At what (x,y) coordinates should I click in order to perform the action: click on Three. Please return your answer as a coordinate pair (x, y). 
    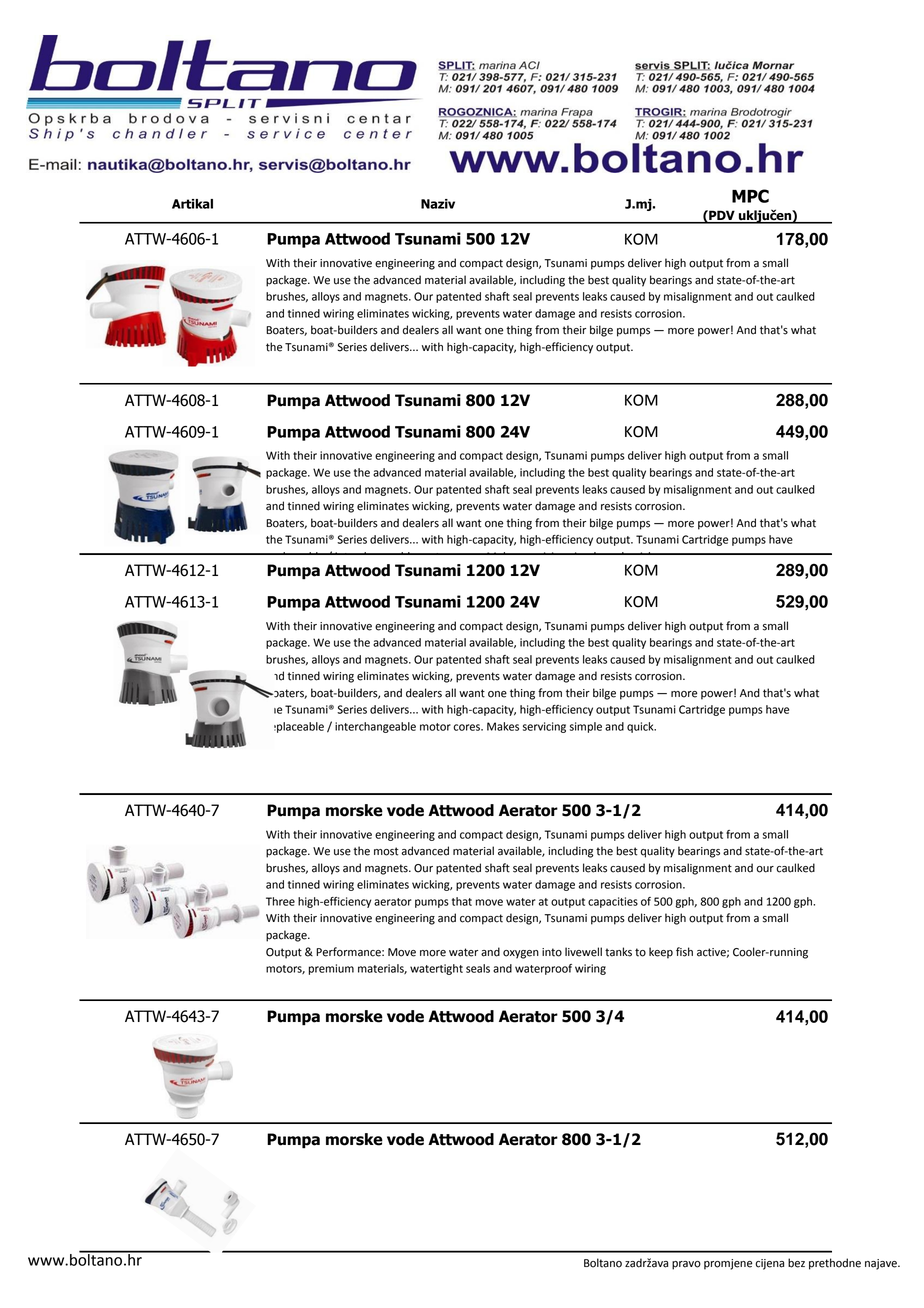
    Looking at the image, I should click on (280, 901).
